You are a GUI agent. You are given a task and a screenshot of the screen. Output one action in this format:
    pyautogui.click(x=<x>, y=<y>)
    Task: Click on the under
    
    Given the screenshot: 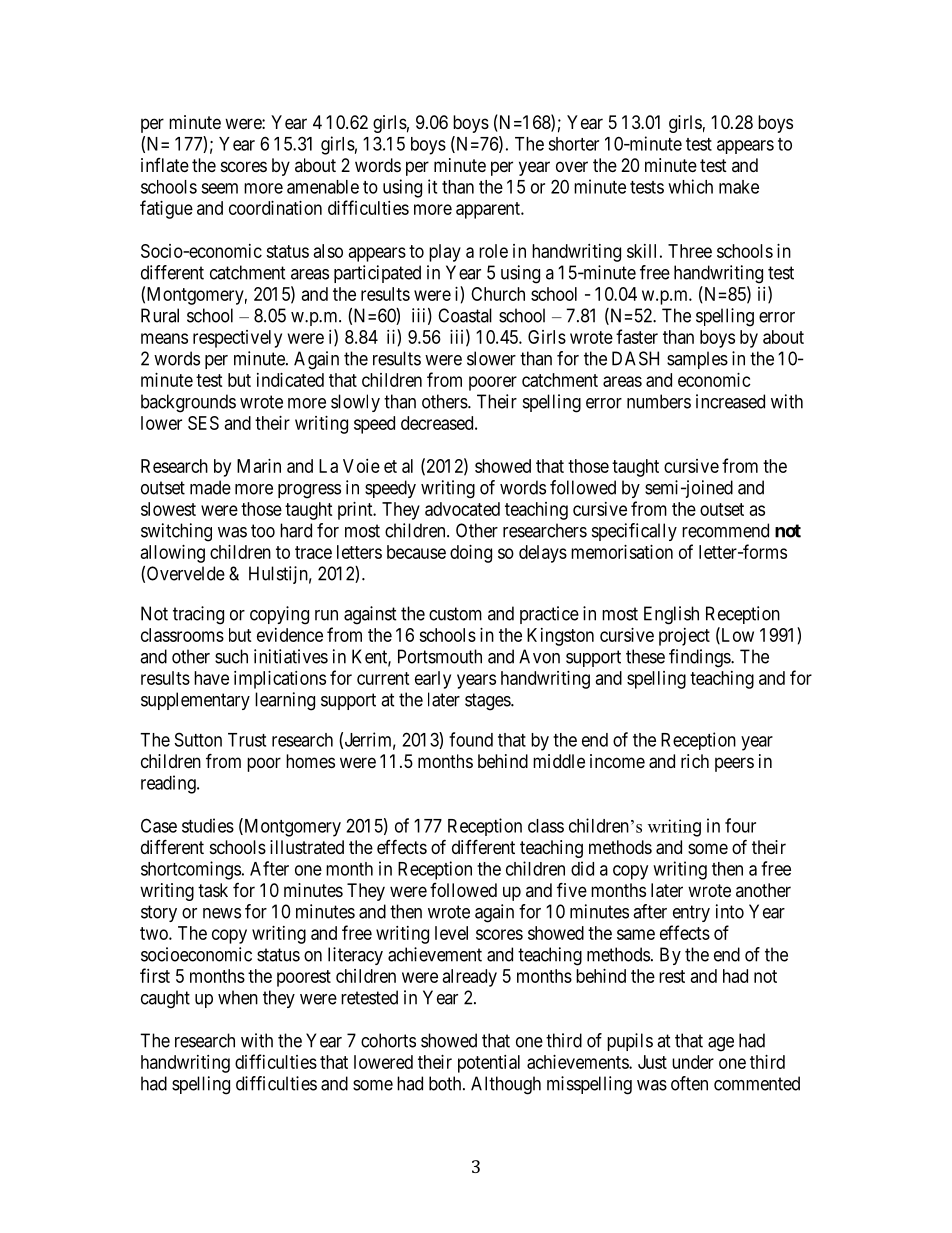 What is the action you would take?
    pyautogui.click(x=693, y=1062)
